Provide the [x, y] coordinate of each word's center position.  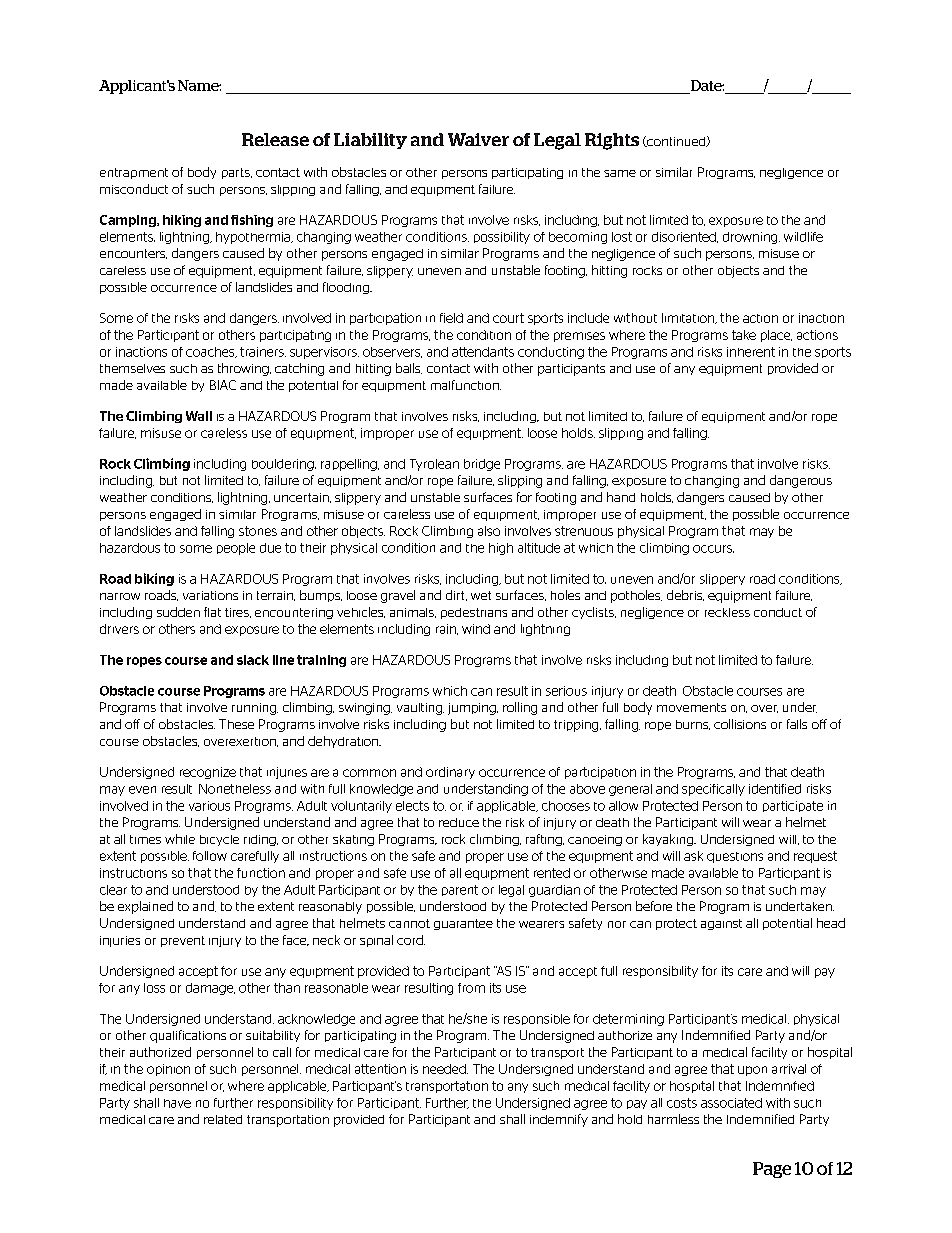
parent [460, 890]
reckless [727, 612]
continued [676, 141]
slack [253, 660]
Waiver [478, 139]
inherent [751, 352]
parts [237, 173]
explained [145, 907]
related [223, 1119]
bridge [482, 465]
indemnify [559, 1120]
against [721, 924]
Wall [199, 416]
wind [476, 629]
